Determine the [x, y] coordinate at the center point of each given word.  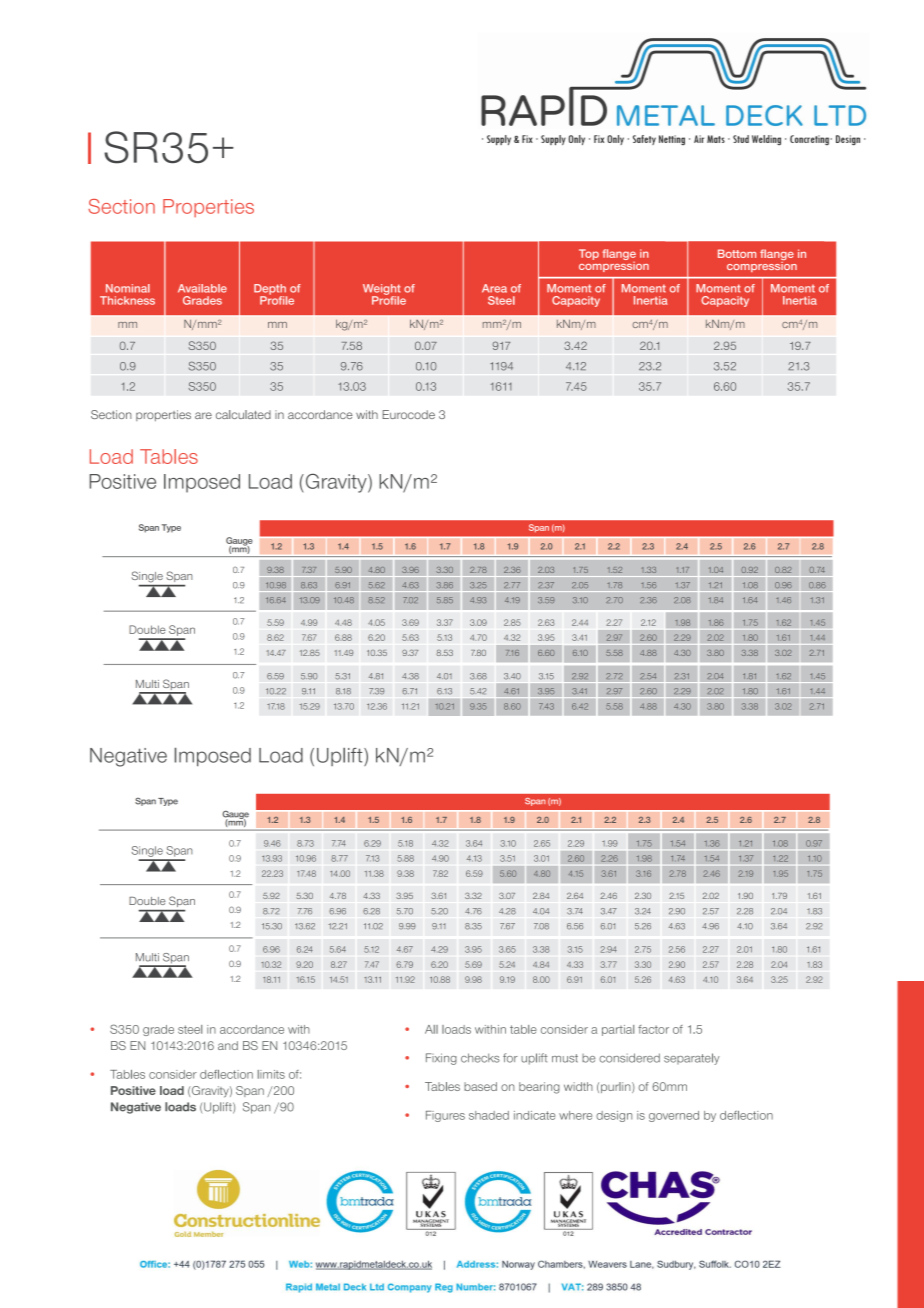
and [228, 1045]
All [431, 1029]
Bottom [737, 253]
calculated [243, 414]
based [480, 1086]
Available [202, 288]
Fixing [441, 1059]
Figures [445, 1116]
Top [589, 254]
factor [653, 1029]
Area [494, 288]
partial [618, 1030]
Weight [381, 290]
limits [271, 1074]
